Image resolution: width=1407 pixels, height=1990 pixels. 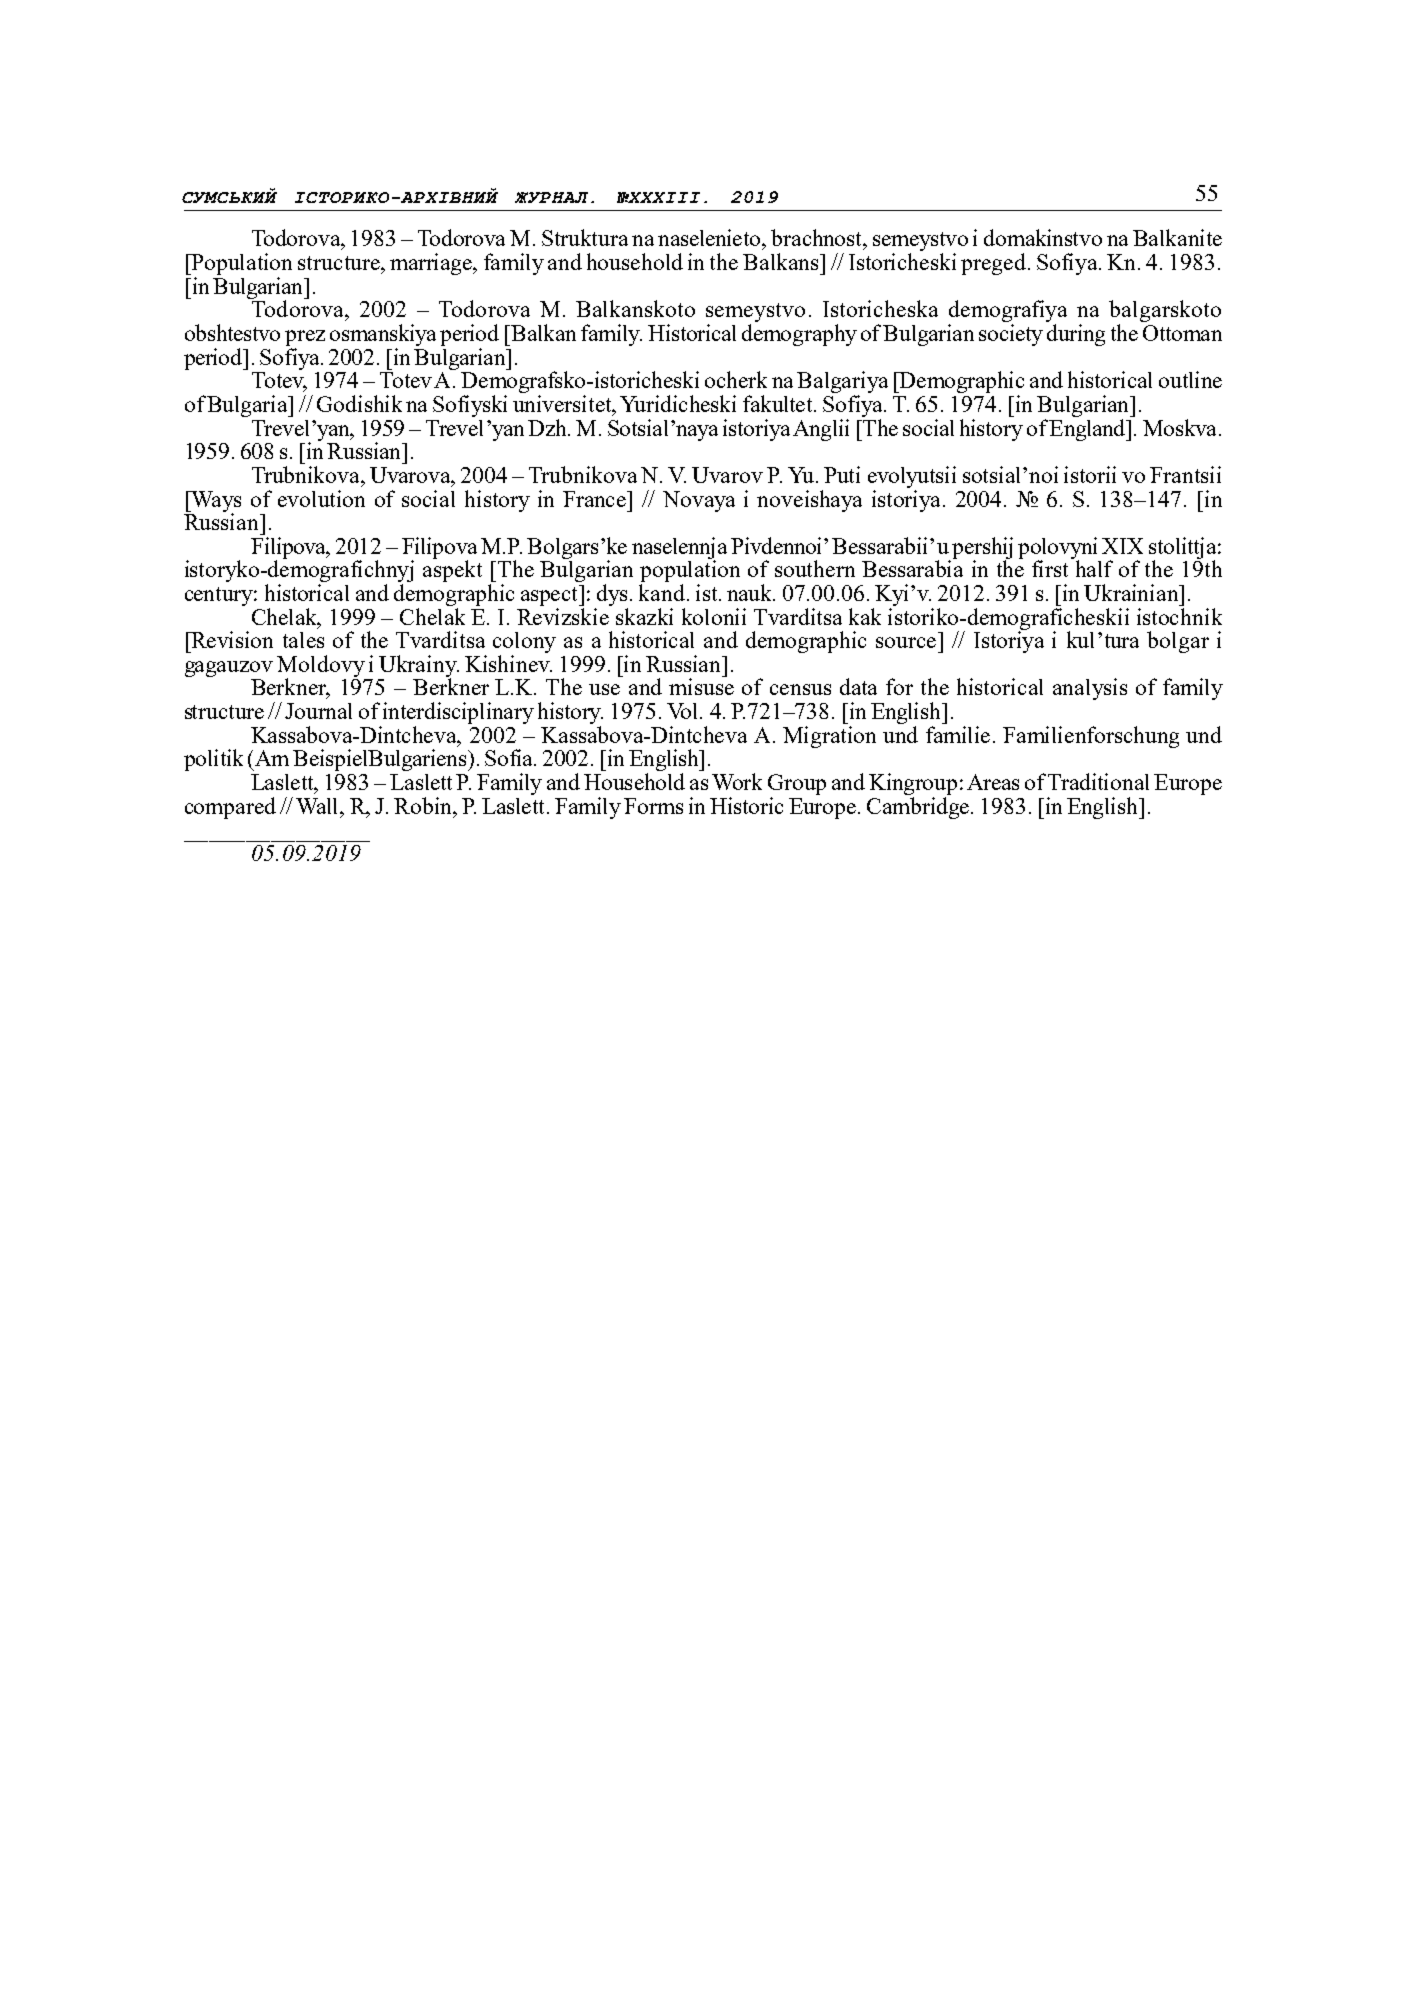 What do you see at coordinates (815, 568) in the screenshot?
I see `southern` at bounding box center [815, 568].
